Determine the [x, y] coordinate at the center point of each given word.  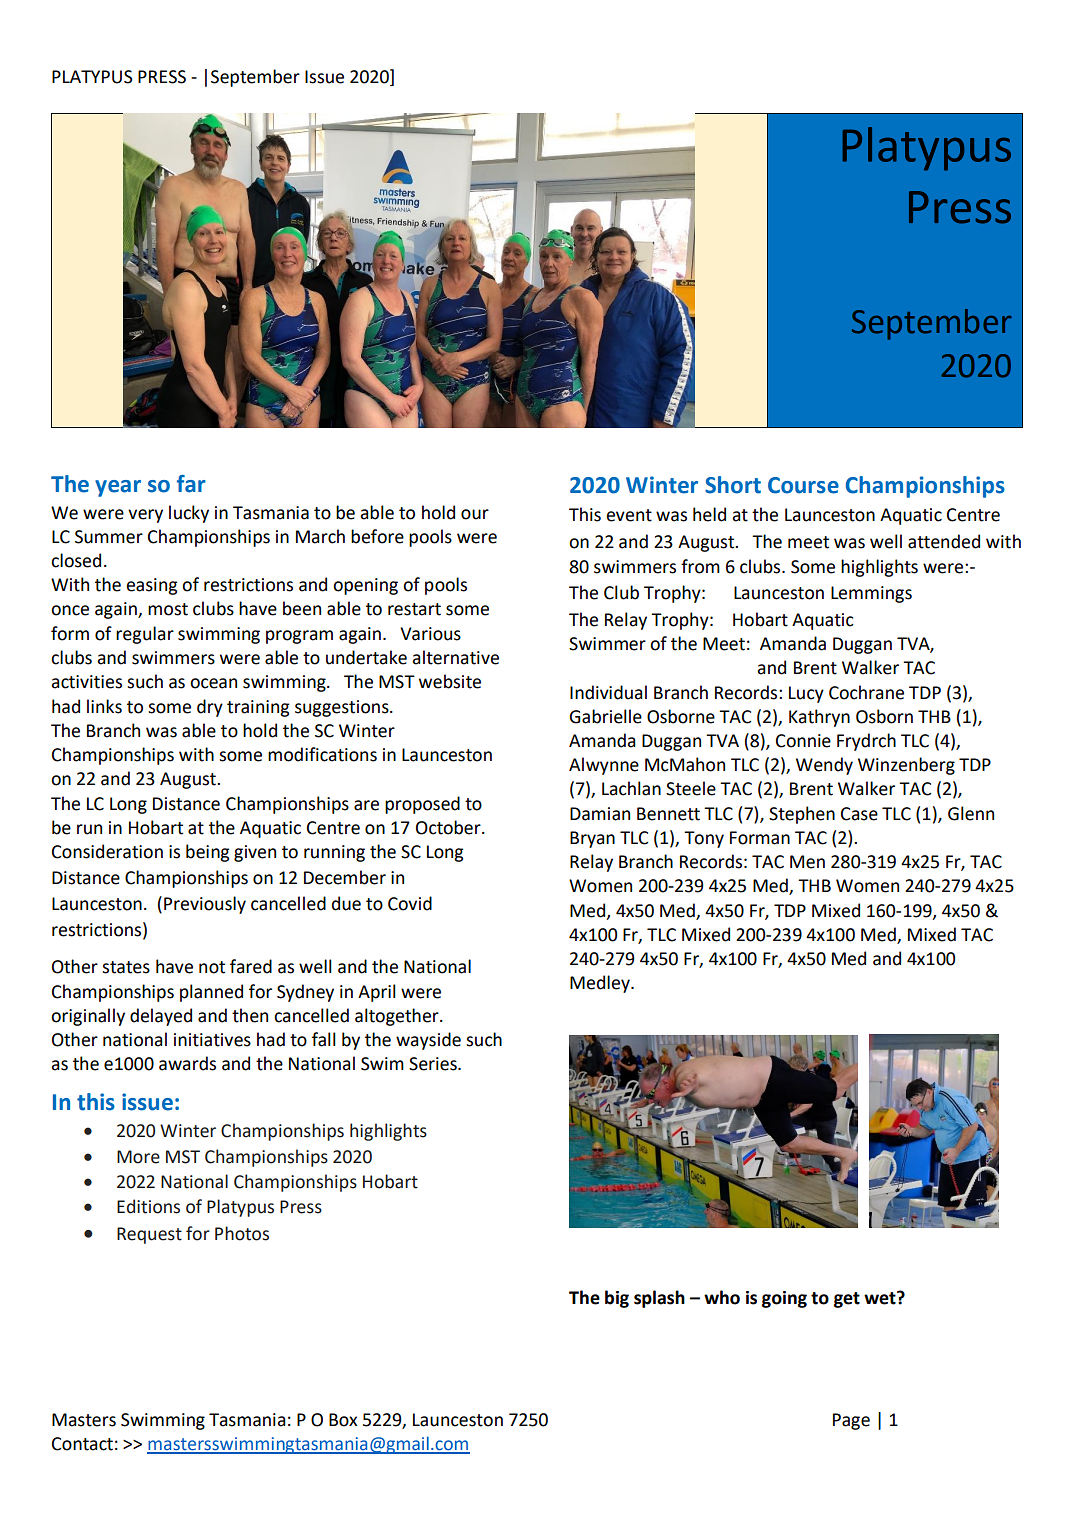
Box [343, 1420]
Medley [601, 984]
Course [803, 485]
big [617, 1299]
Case [859, 814]
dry [210, 708]
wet [881, 1298]
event [629, 515]
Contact [82, 1444]
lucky [189, 514]
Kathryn [819, 718]
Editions [148, 1206]
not [212, 967]
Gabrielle [605, 716]
